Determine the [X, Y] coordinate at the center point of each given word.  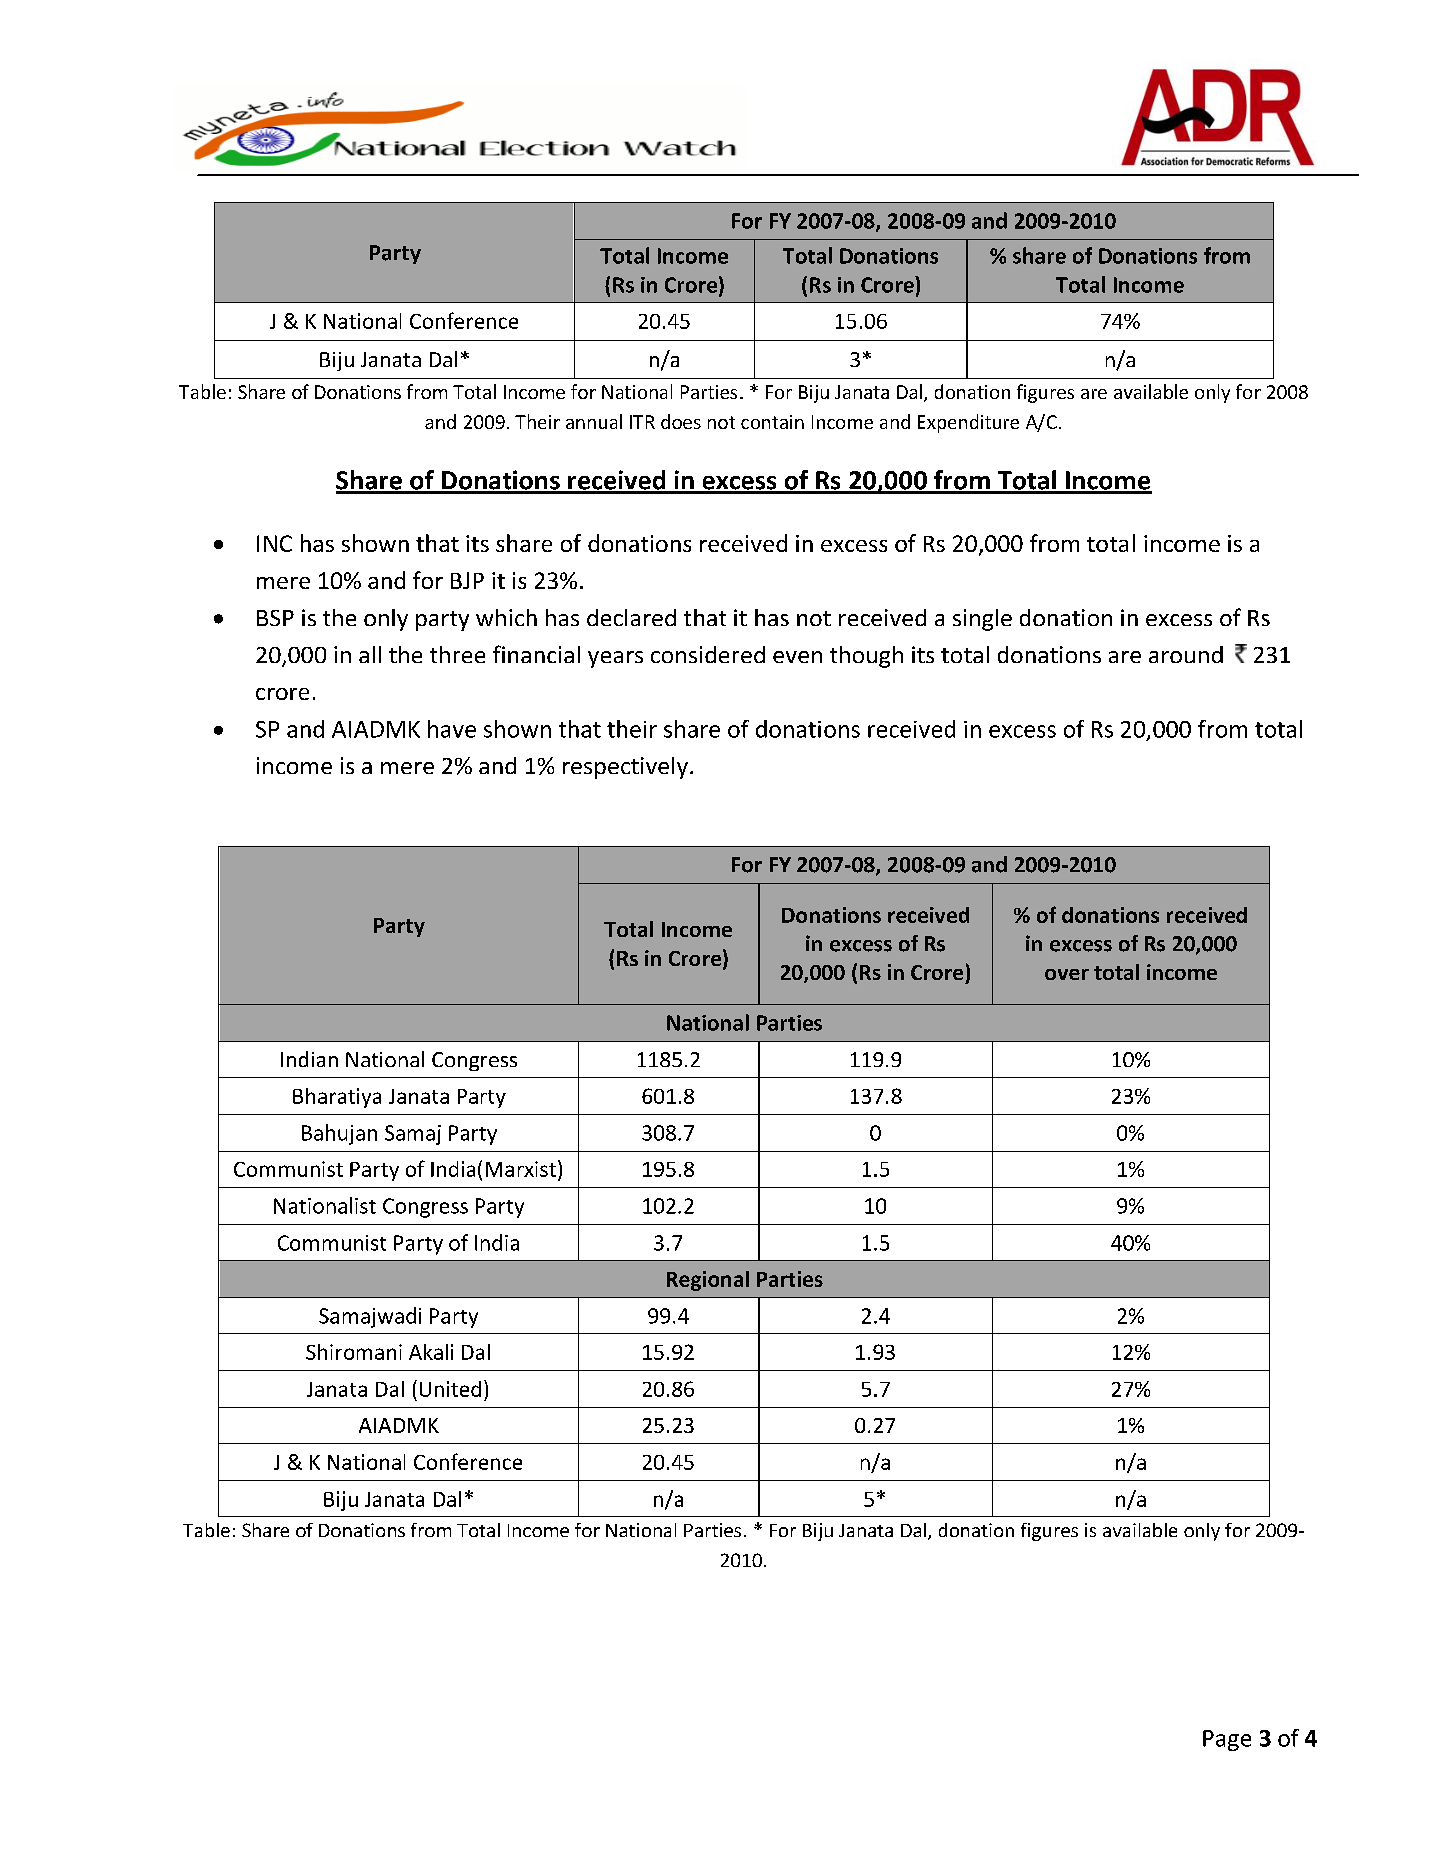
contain [772, 422]
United [450, 1389]
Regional [708, 1281]
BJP [467, 580]
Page [1227, 1740]
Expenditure [968, 423]
